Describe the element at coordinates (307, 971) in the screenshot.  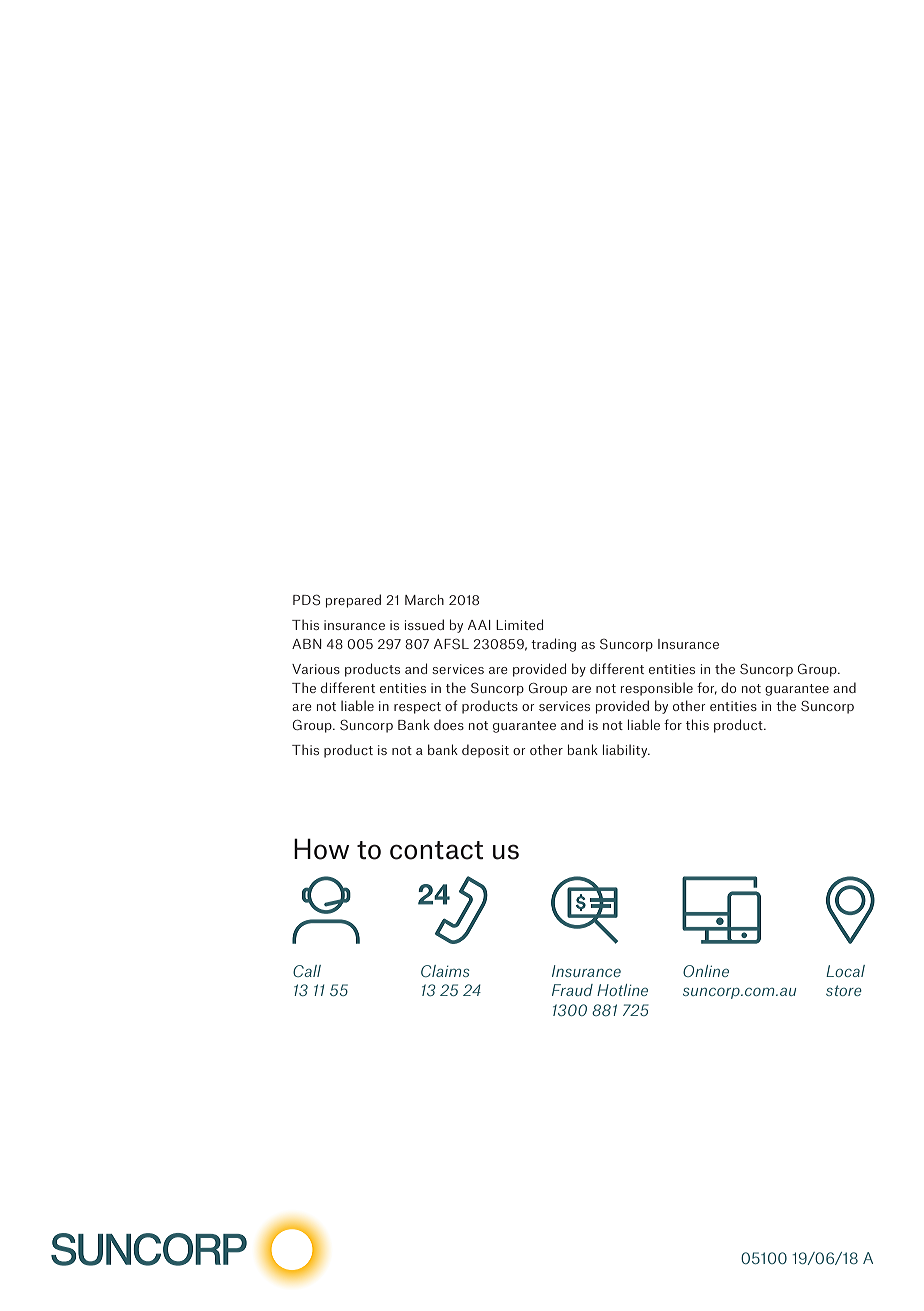
I see `Call` at that location.
